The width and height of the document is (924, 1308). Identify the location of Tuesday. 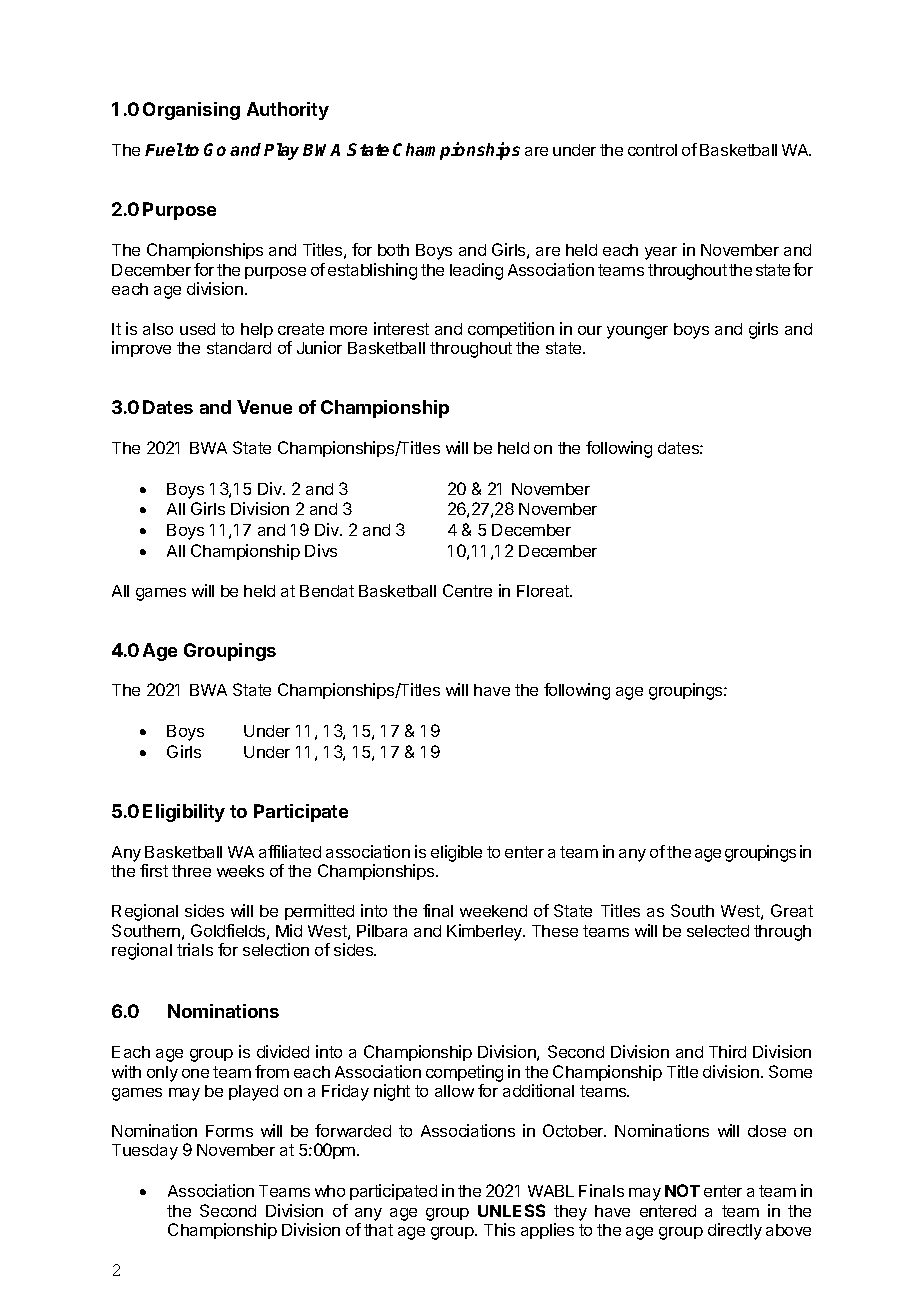
(145, 1152).
